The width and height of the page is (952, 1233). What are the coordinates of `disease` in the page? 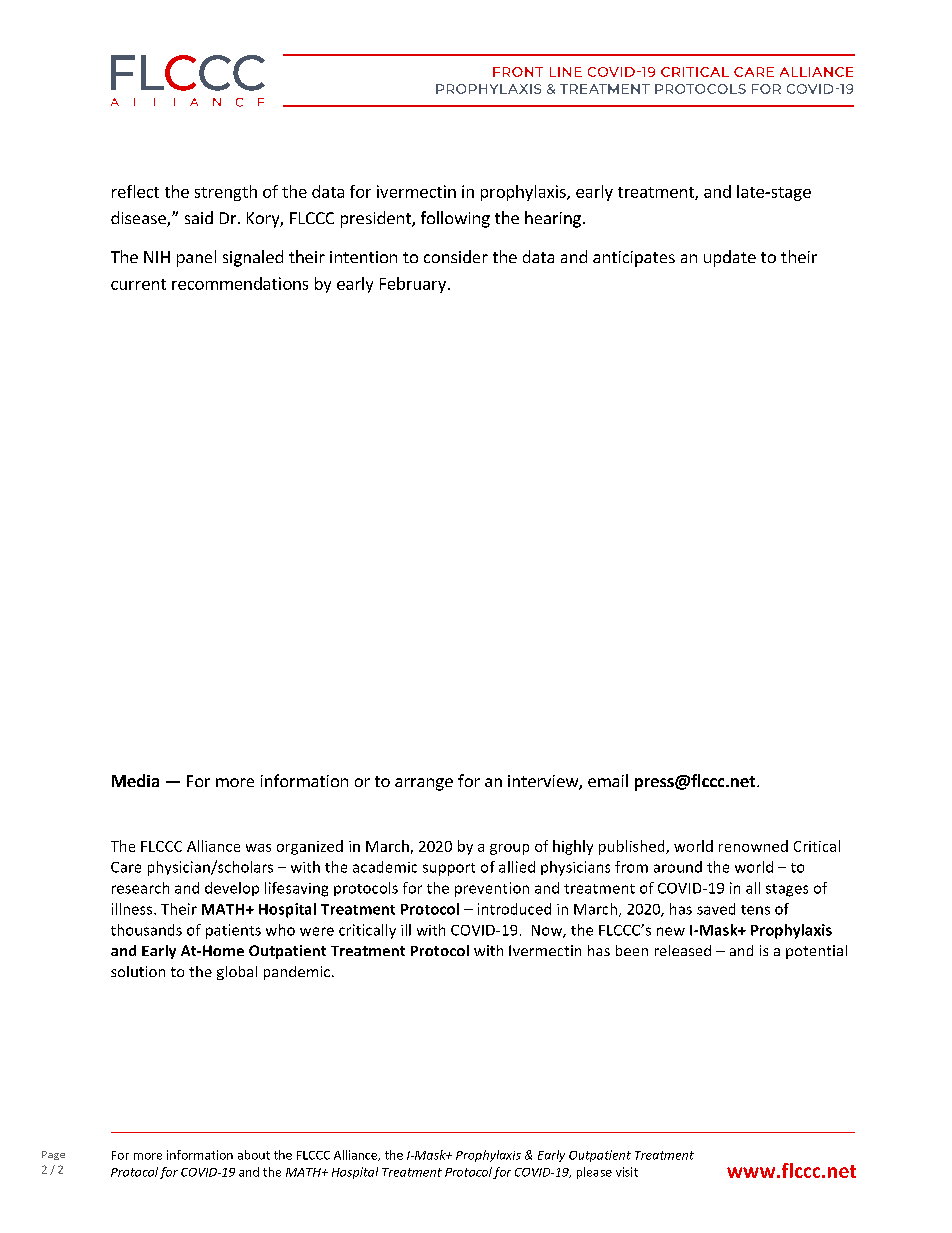 It's located at (139, 219).
